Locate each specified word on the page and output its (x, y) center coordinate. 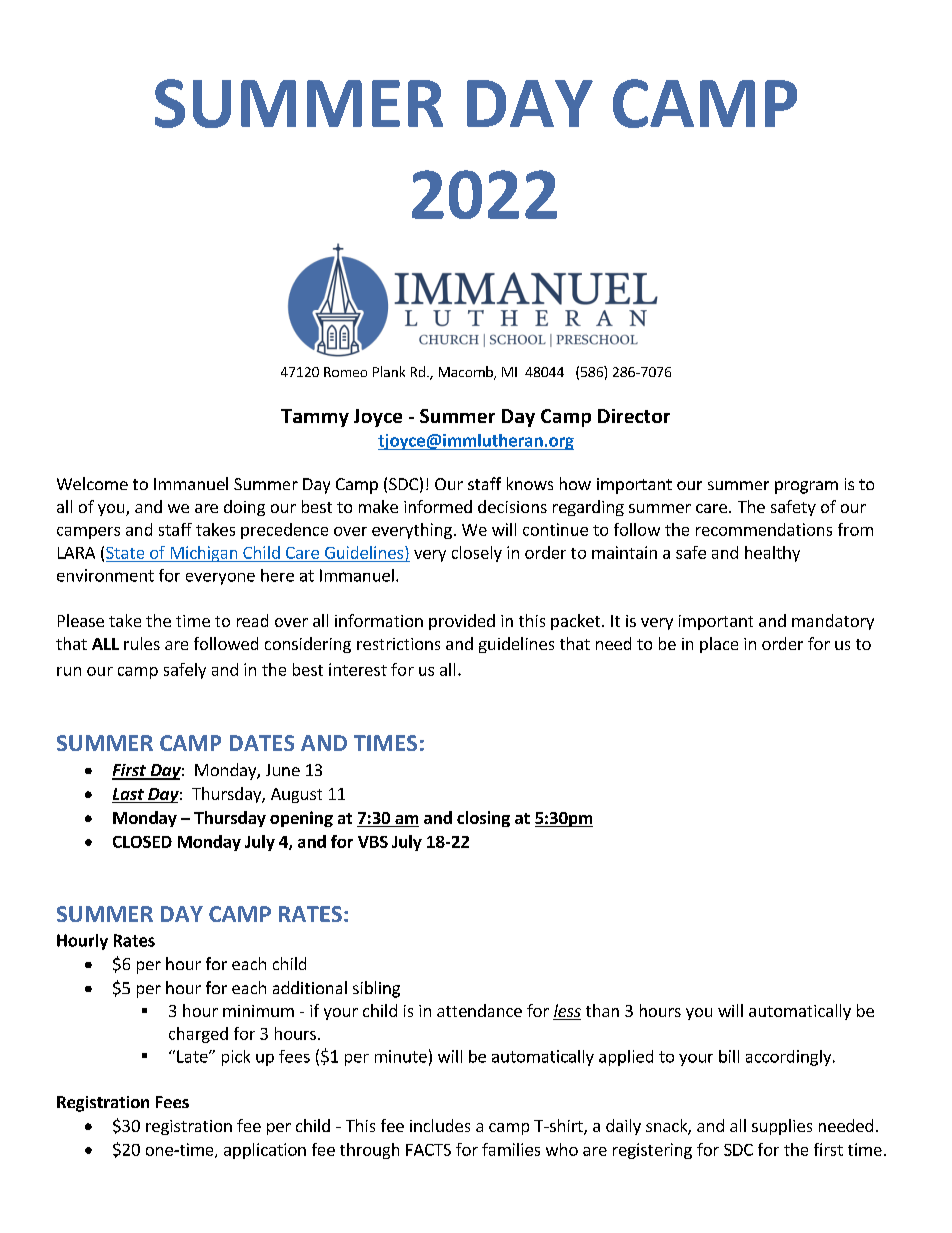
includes (440, 1125)
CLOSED (142, 842)
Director (634, 416)
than (602, 1010)
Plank (389, 371)
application (265, 1151)
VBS (373, 842)
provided (462, 622)
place (719, 645)
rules (142, 643)
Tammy (315, 418)
